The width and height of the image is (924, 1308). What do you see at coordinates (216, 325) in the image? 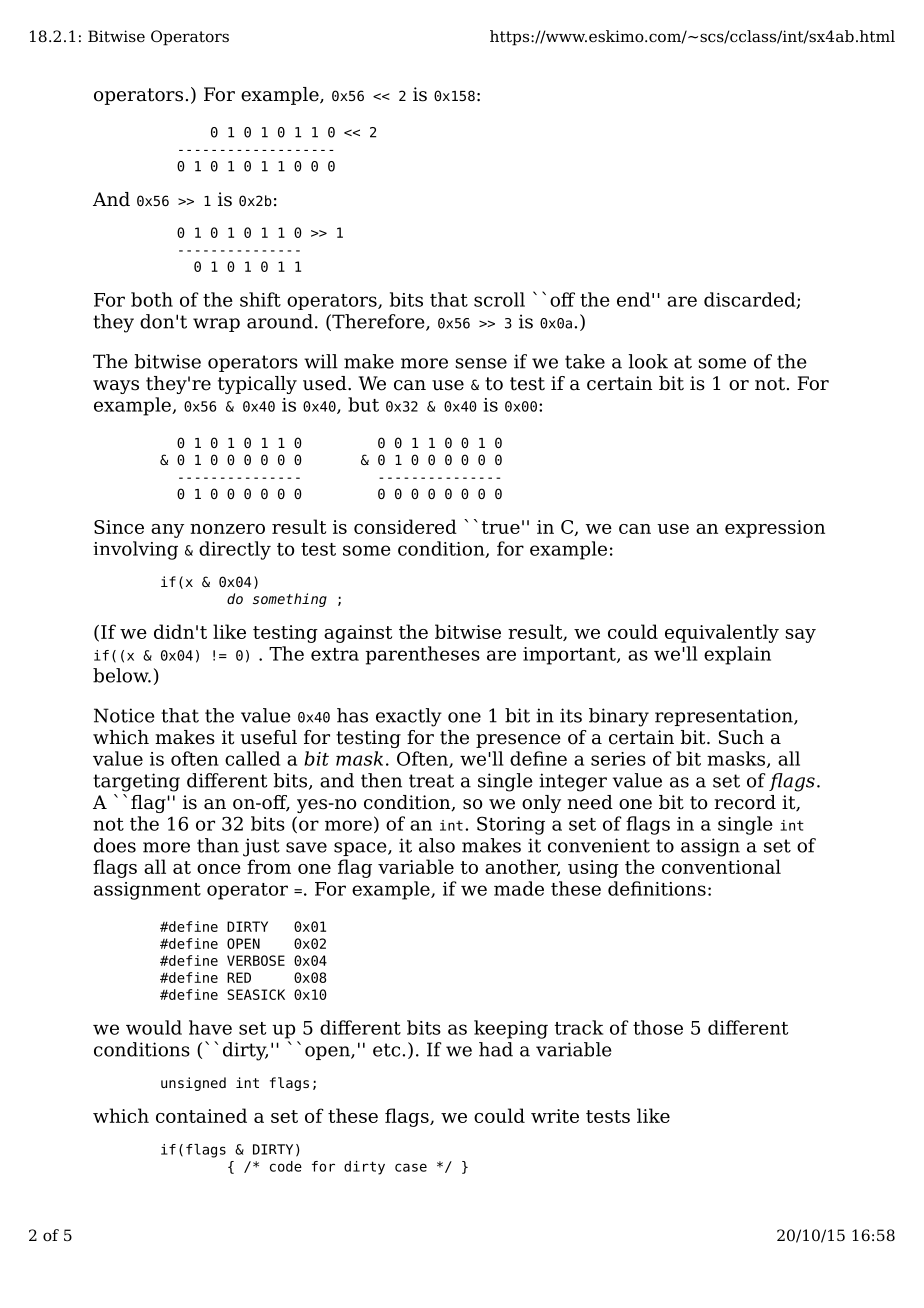
I see `wrap` at bounding box center [216, 325].
